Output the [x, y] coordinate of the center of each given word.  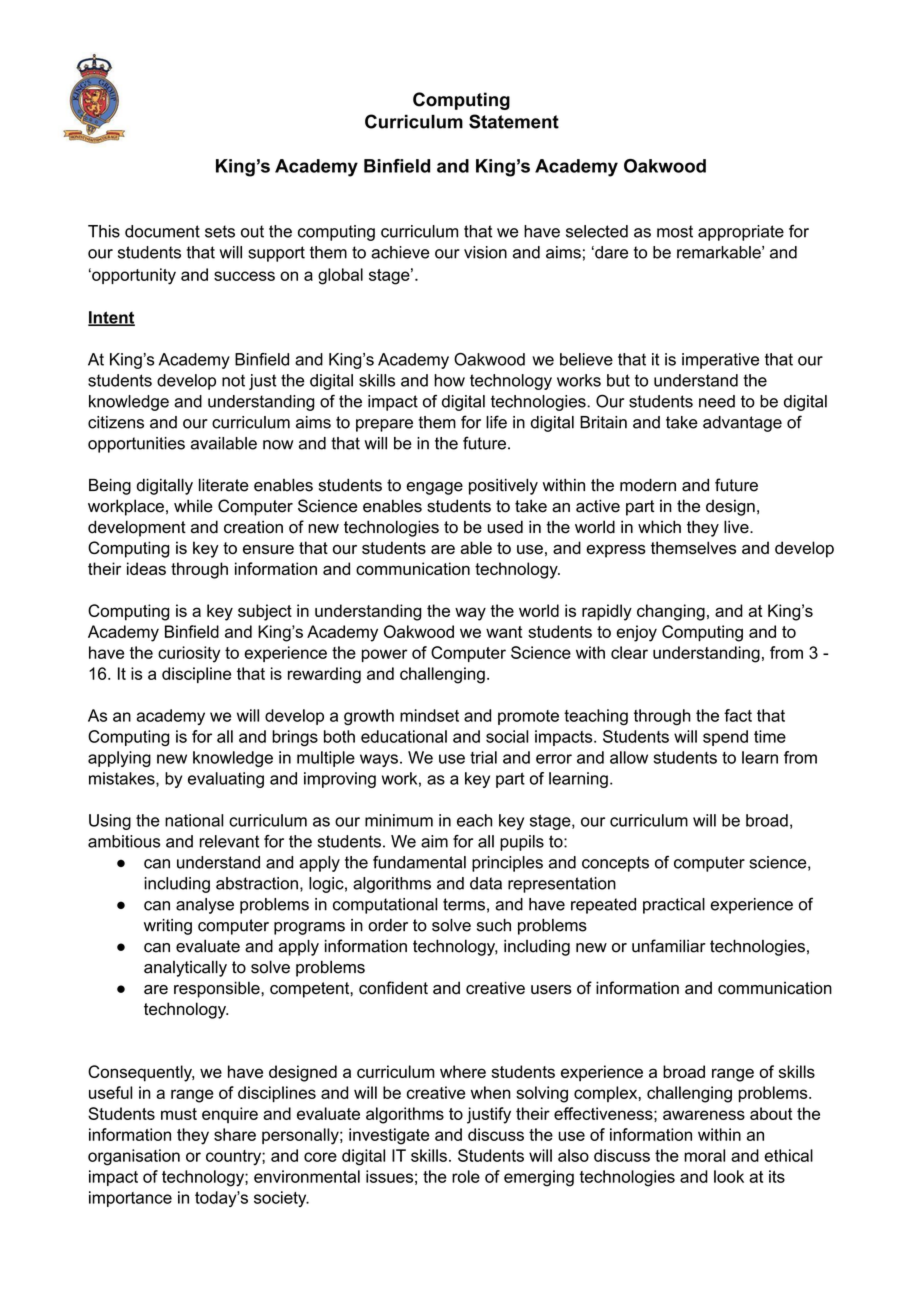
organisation [134, 1157]
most [675, 231]
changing [671, 612]
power [385, 655]
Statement [514, 121]
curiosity [189, 654]
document [162, 231]
